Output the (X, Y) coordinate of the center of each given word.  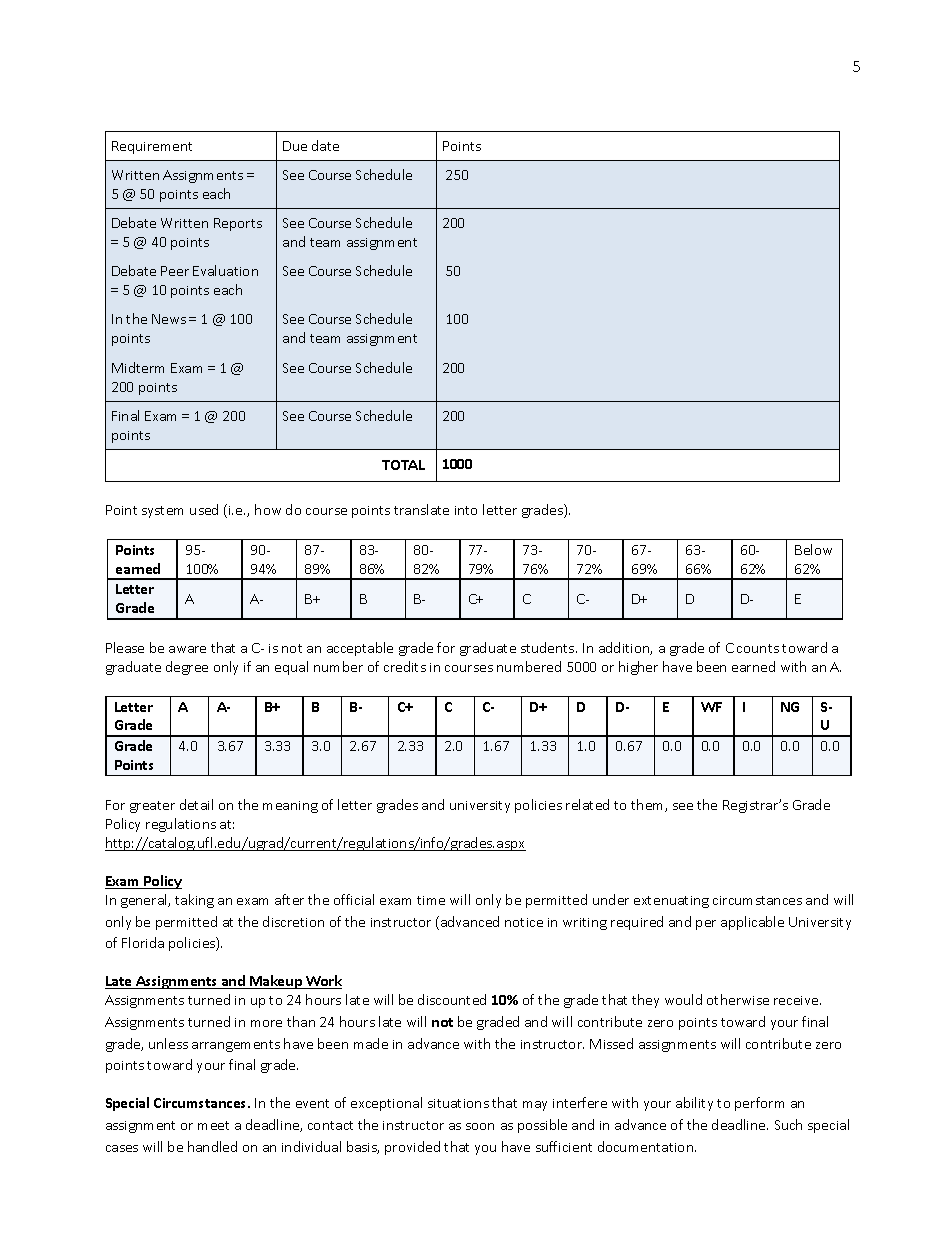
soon (480, 1126)
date (325, 145)
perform (759, 1104)
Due (295, 146)
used (204, 509)
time (431, 900)
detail (196, 804)
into (466, 510)
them (648, 805)
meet (213, 1125)
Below (813, 549)
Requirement (152, 147)
